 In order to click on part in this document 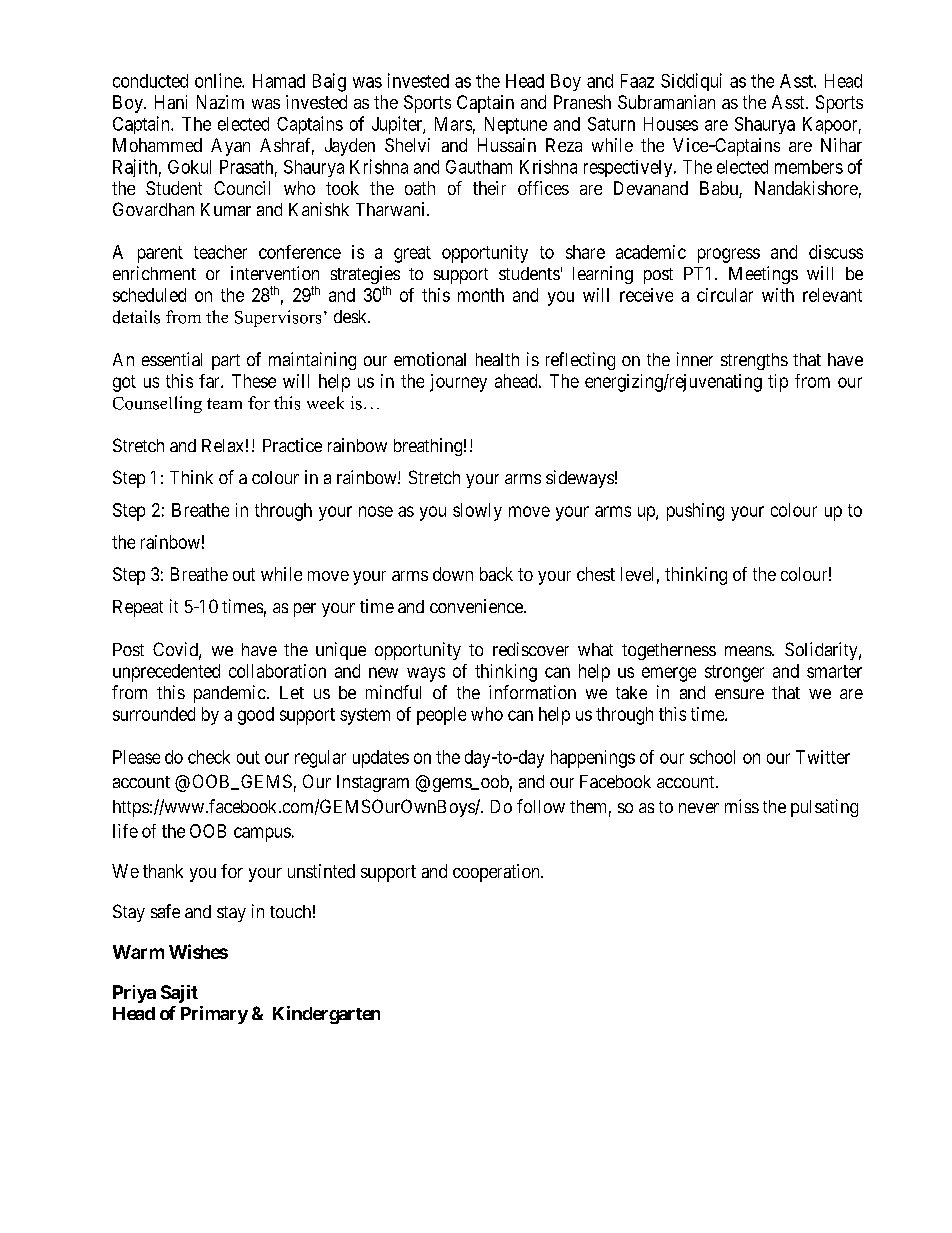, I will do `click(226, 362)`.
